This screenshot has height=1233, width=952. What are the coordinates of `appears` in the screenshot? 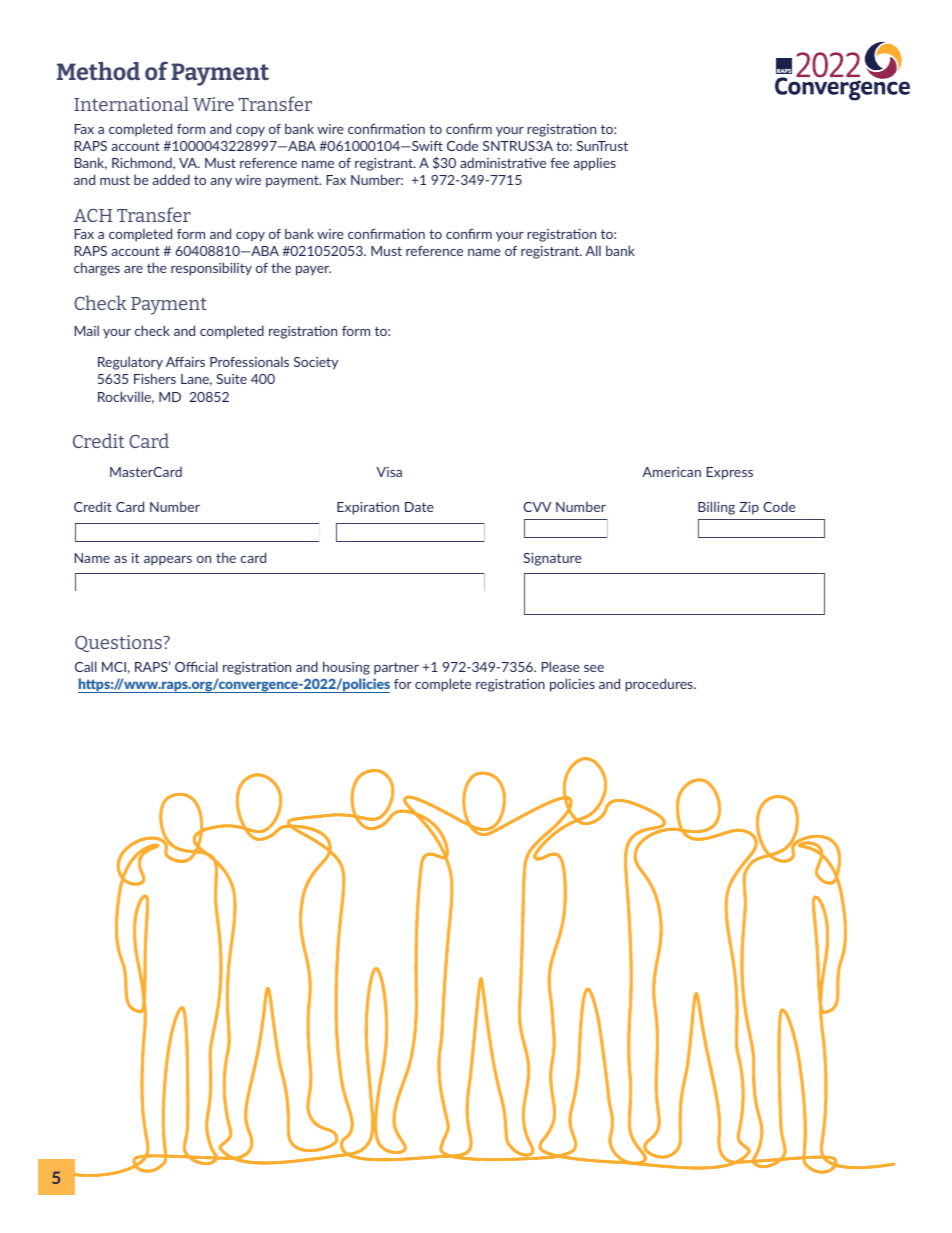 It's located at (168, 561).
